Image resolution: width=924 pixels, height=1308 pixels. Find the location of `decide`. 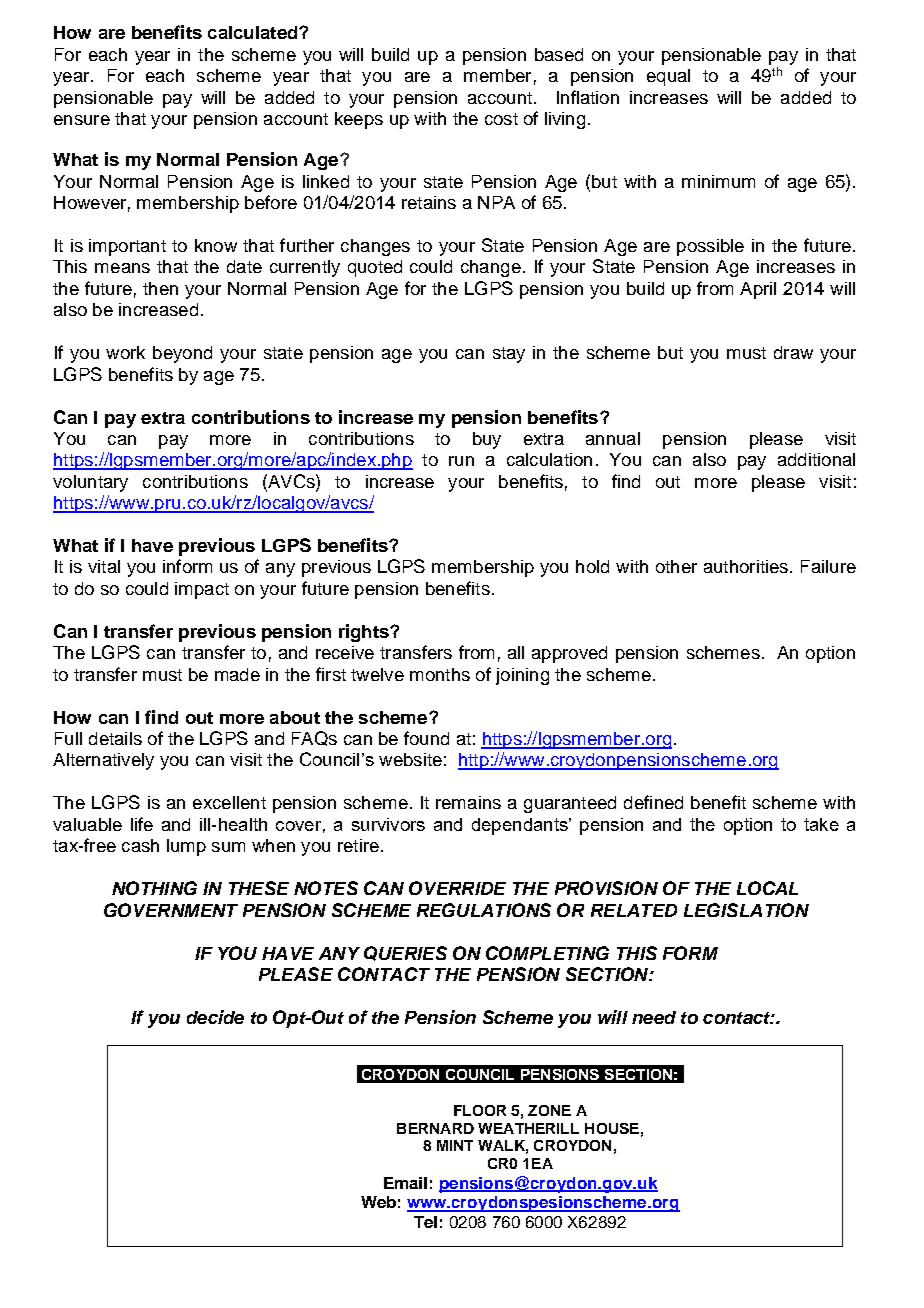

decide is located at coordinates (215, 1017).
